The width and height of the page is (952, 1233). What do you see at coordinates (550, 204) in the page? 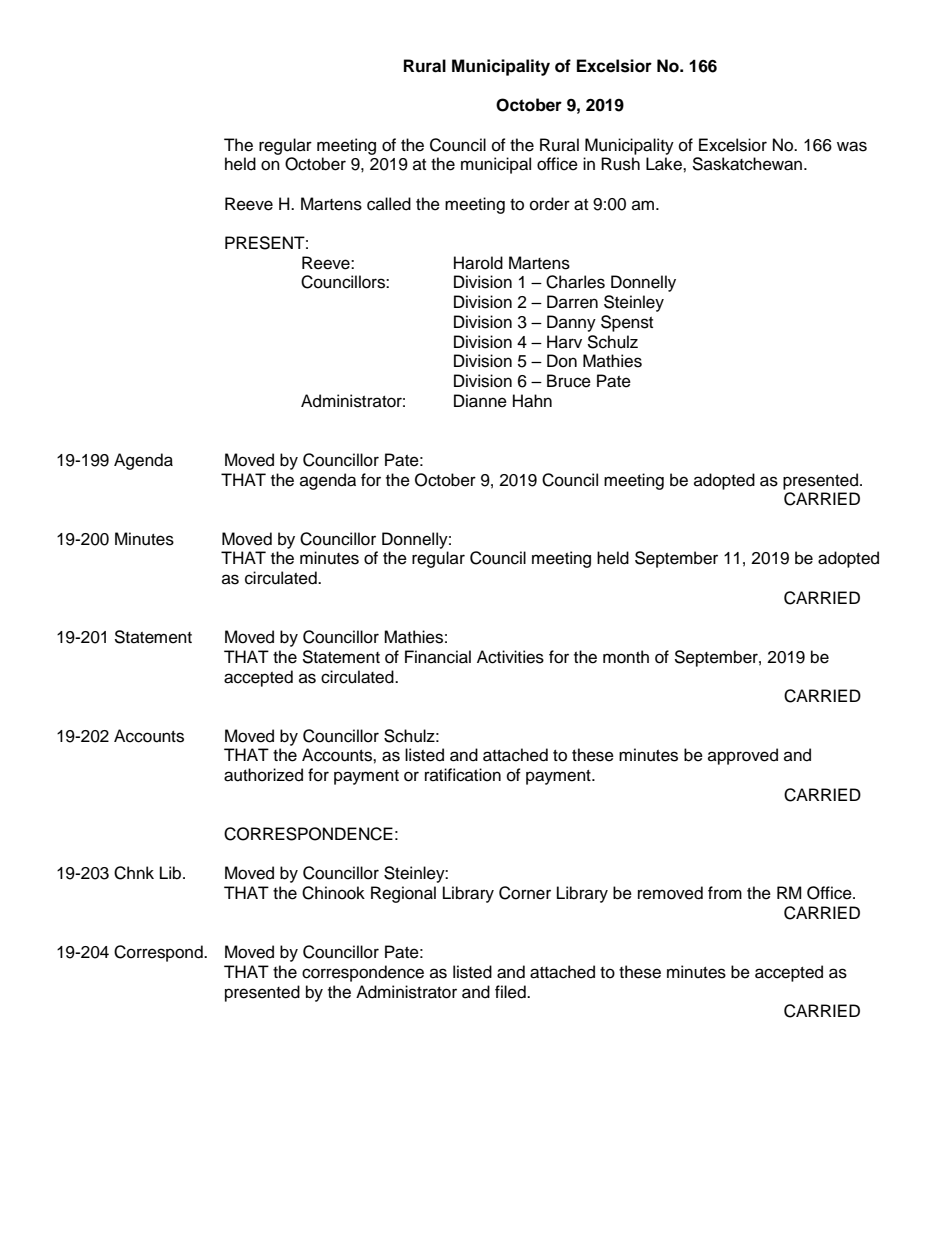
I see `order` at bounding box center [550, 204].
